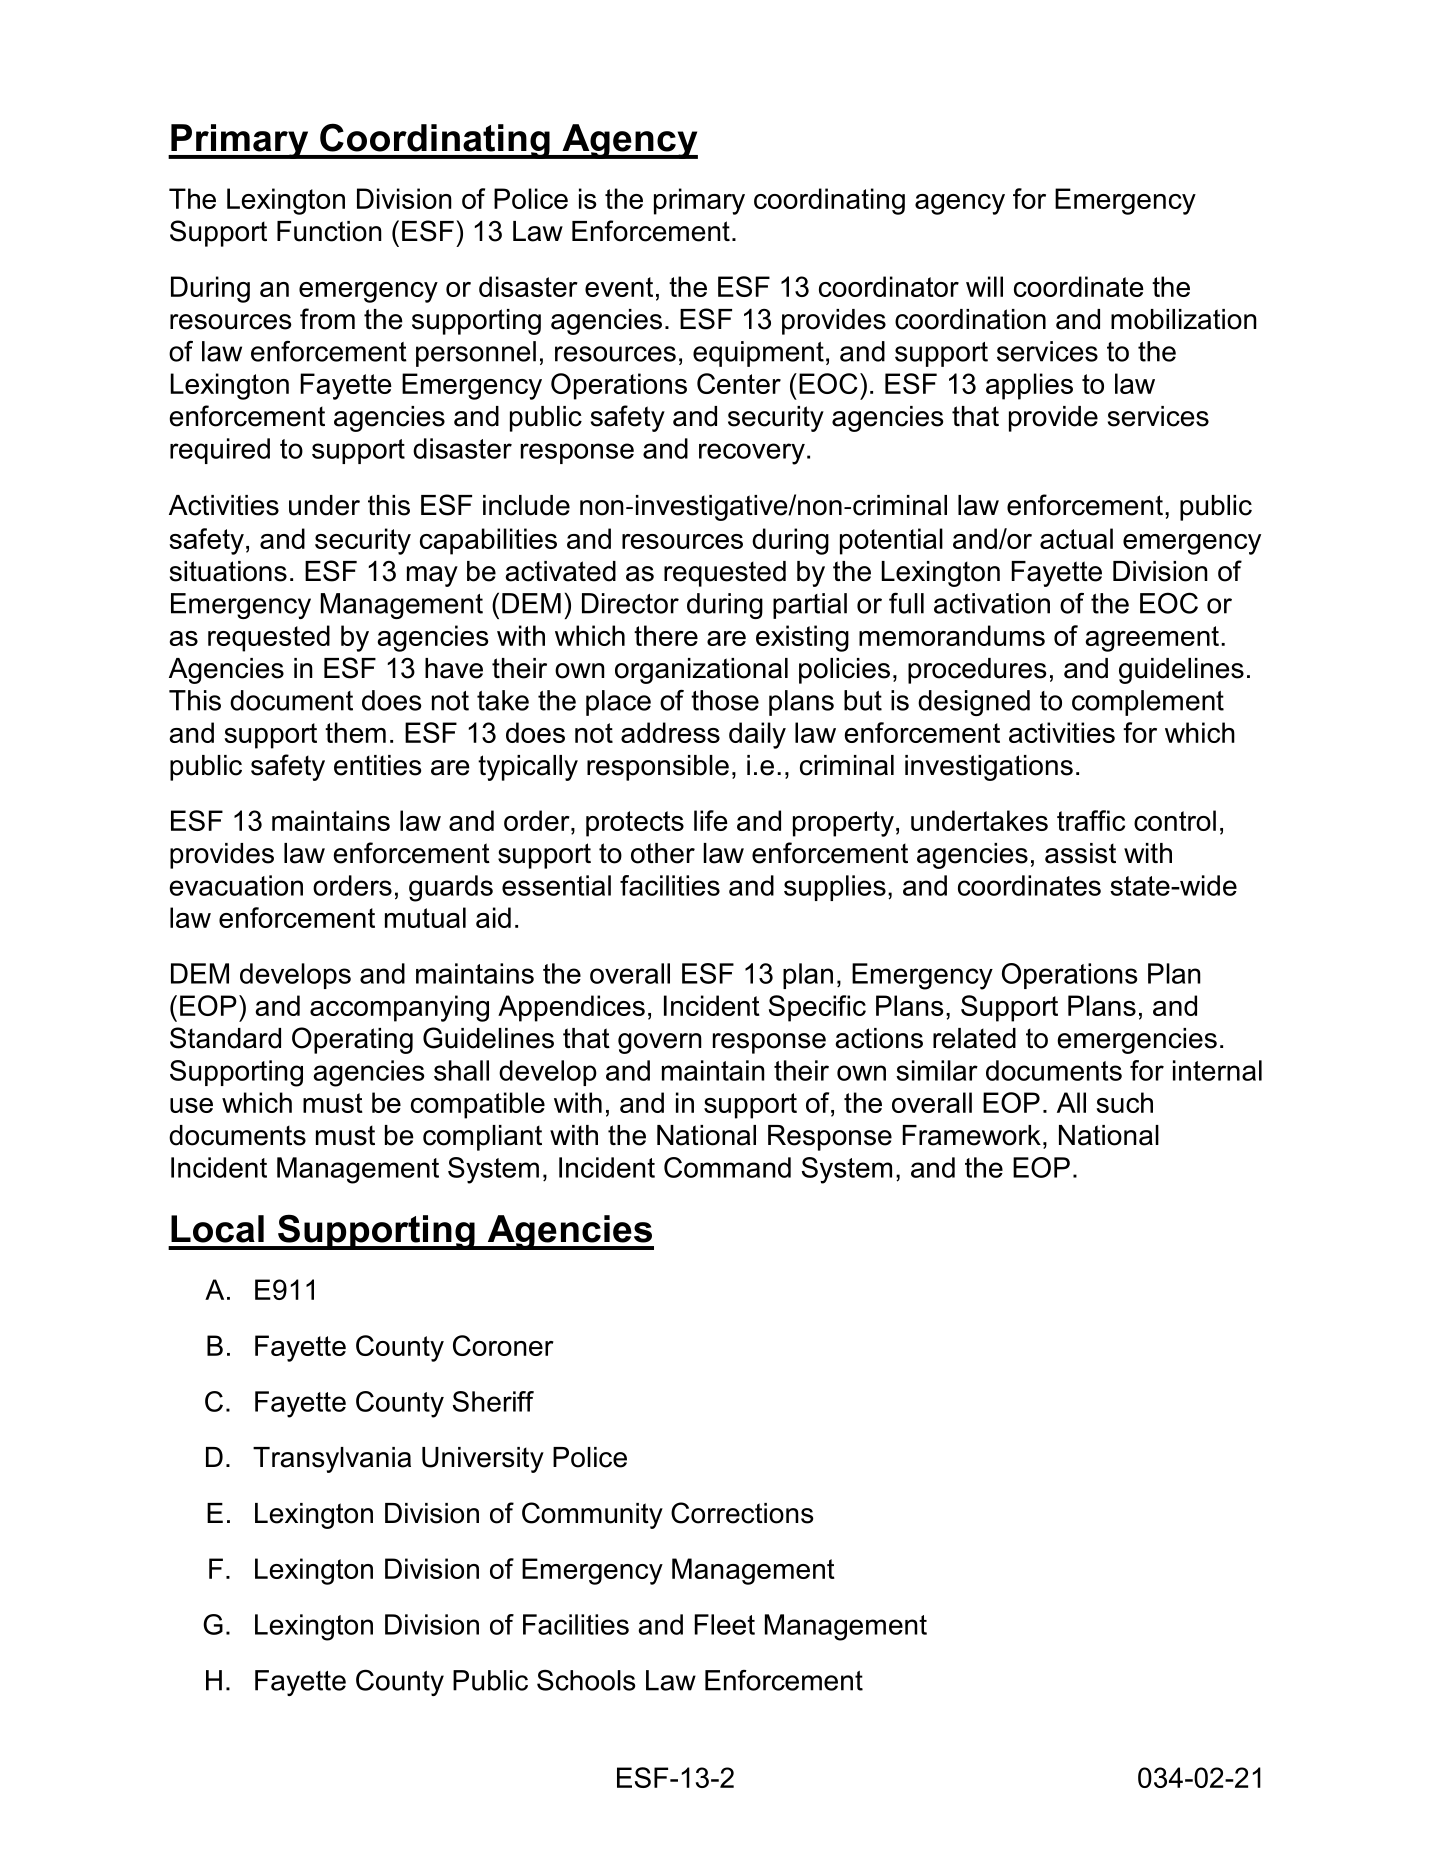 This screenshot has width=1434, height=1856. I want to click on them, so click(355, 732).
